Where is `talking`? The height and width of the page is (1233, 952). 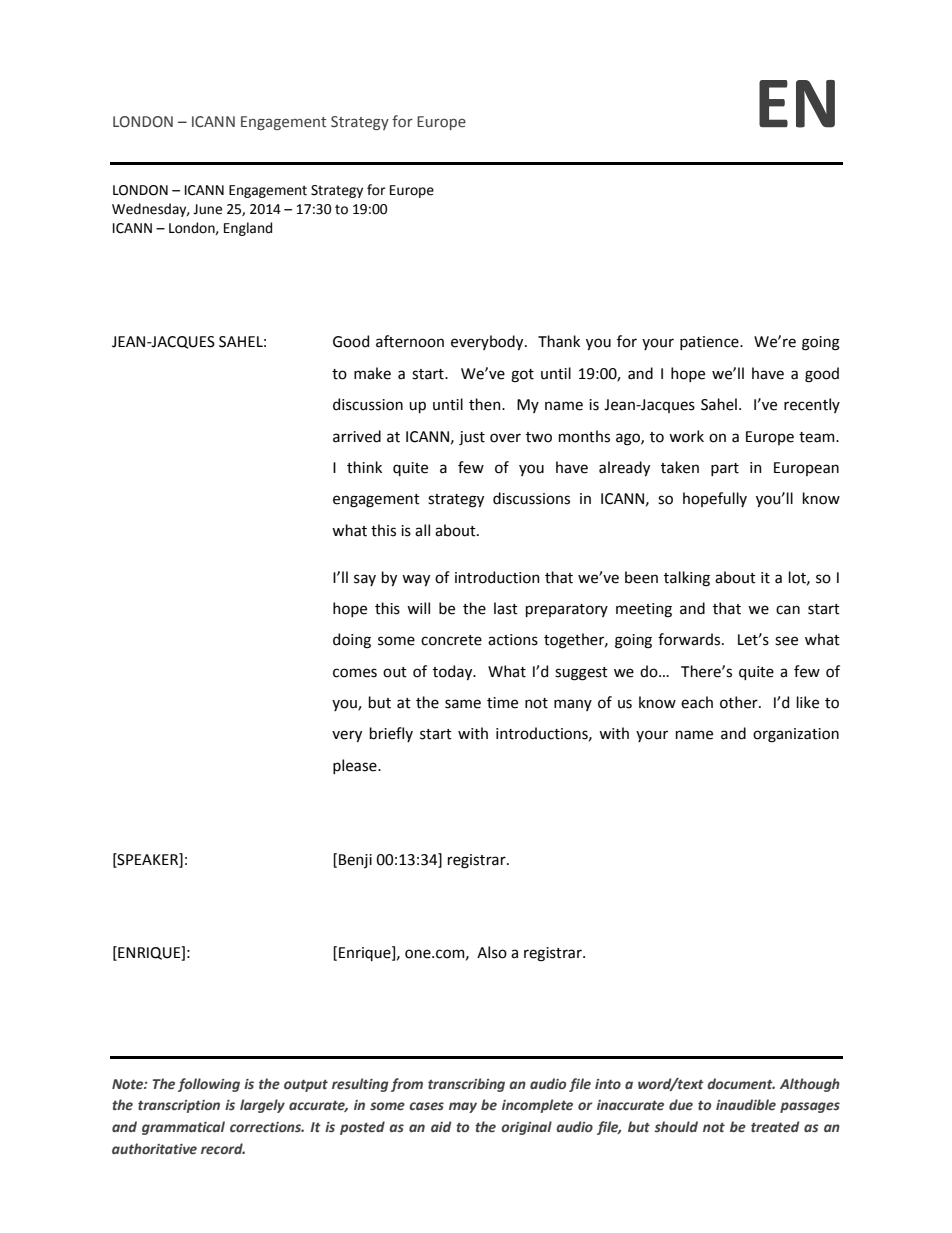
talking is located at coordinates (687, 579).
